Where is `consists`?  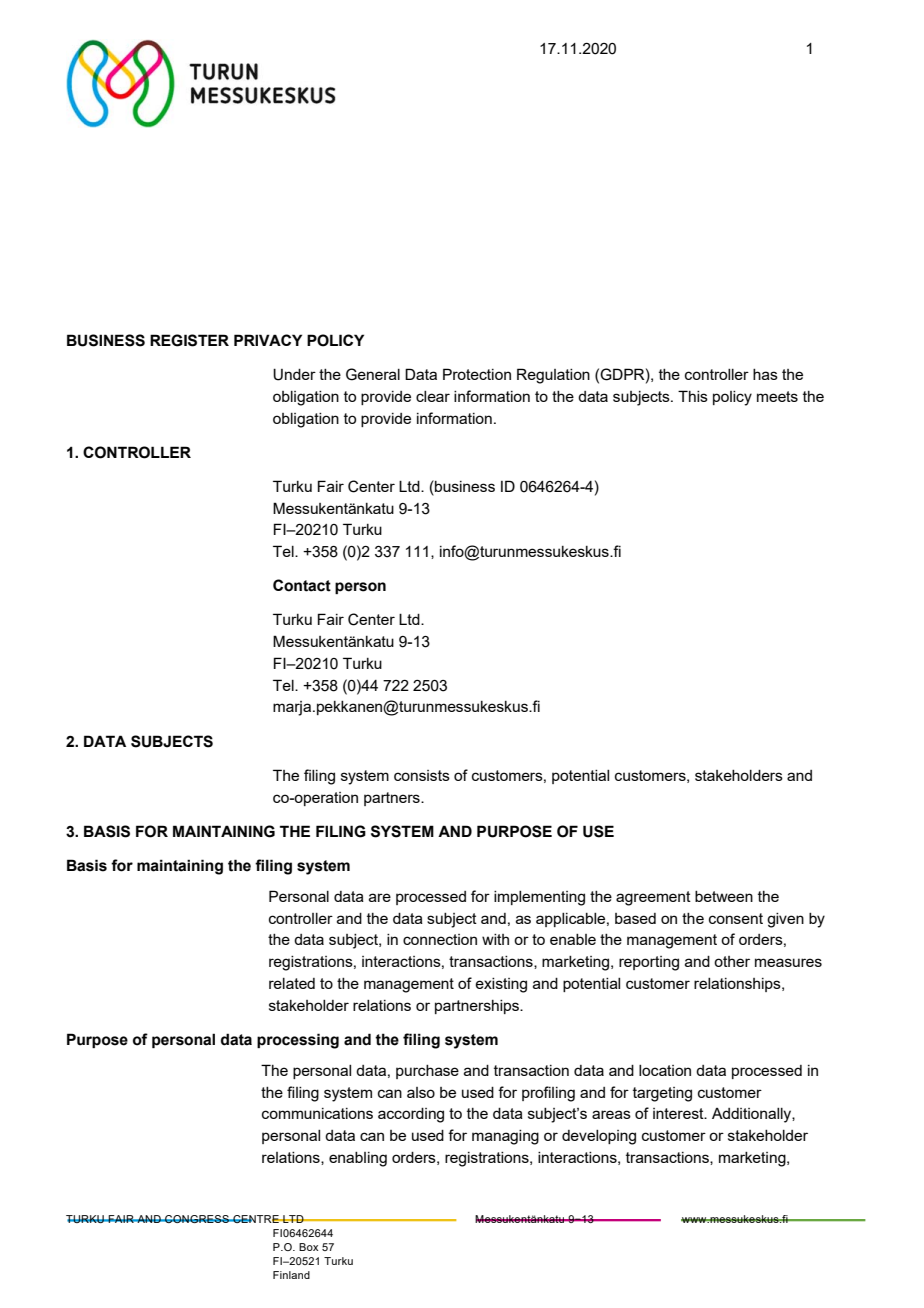
consists is located at coordinates (422, 775).
